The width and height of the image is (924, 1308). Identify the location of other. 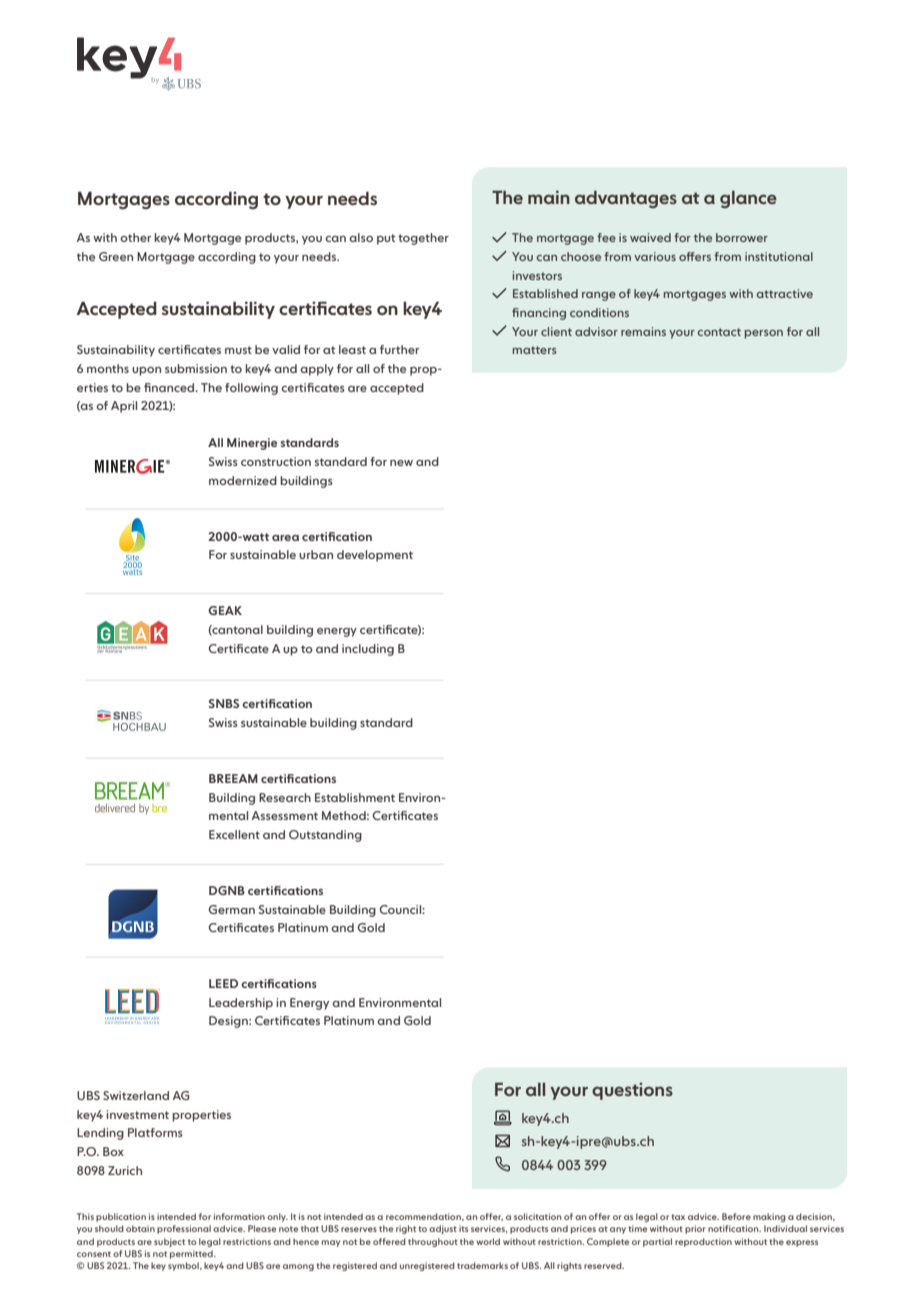
(135, 237).
